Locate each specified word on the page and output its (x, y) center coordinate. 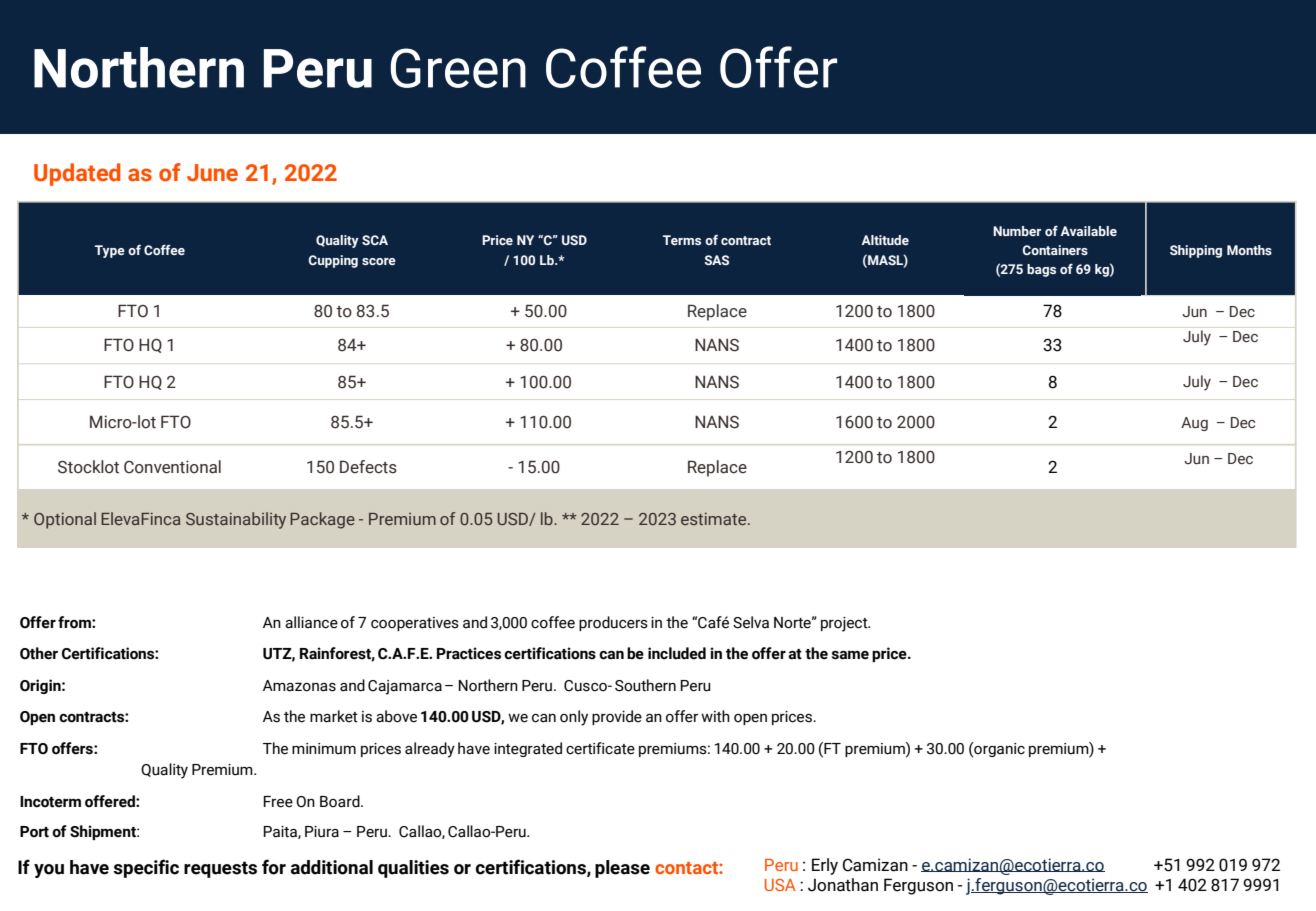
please (622, 869)
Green (458, 68)
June (212, 173)
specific (146, 868)
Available (1089, 231)
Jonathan (843, 885)
